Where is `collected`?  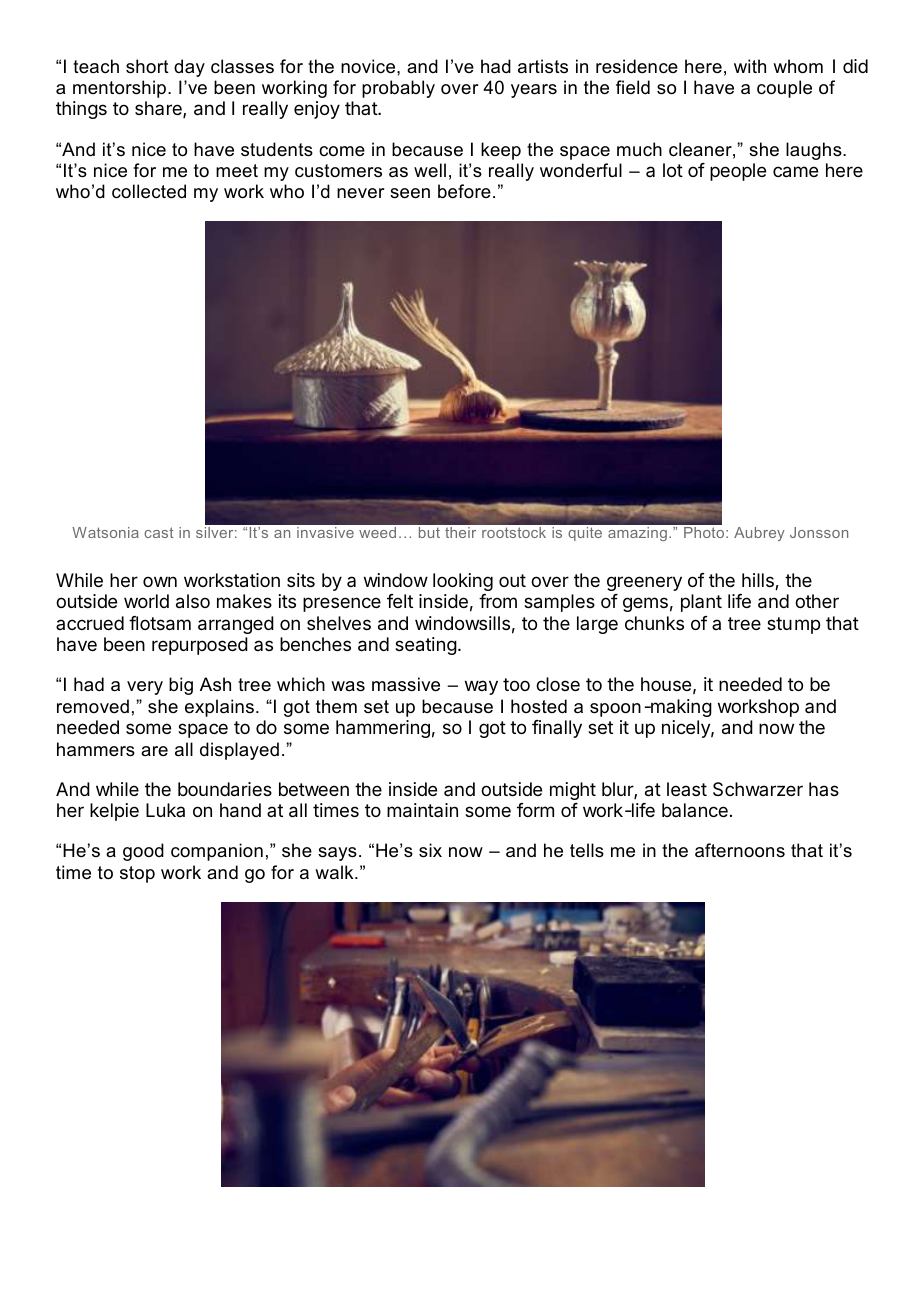
collected is located at coordinates (149, 191).
